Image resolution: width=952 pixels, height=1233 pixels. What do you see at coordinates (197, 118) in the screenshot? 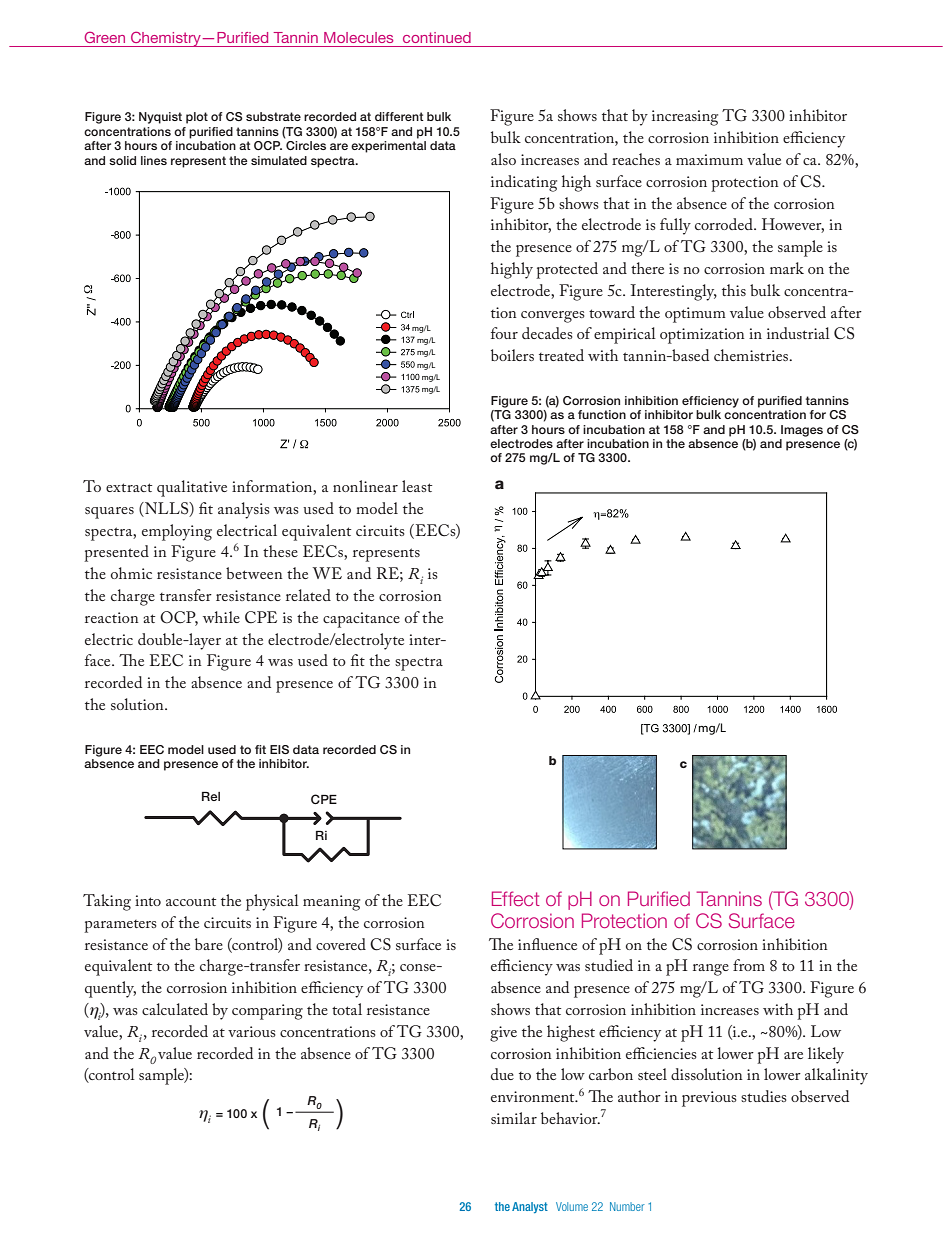
I see `plot` at bounding box center [197, 118].
